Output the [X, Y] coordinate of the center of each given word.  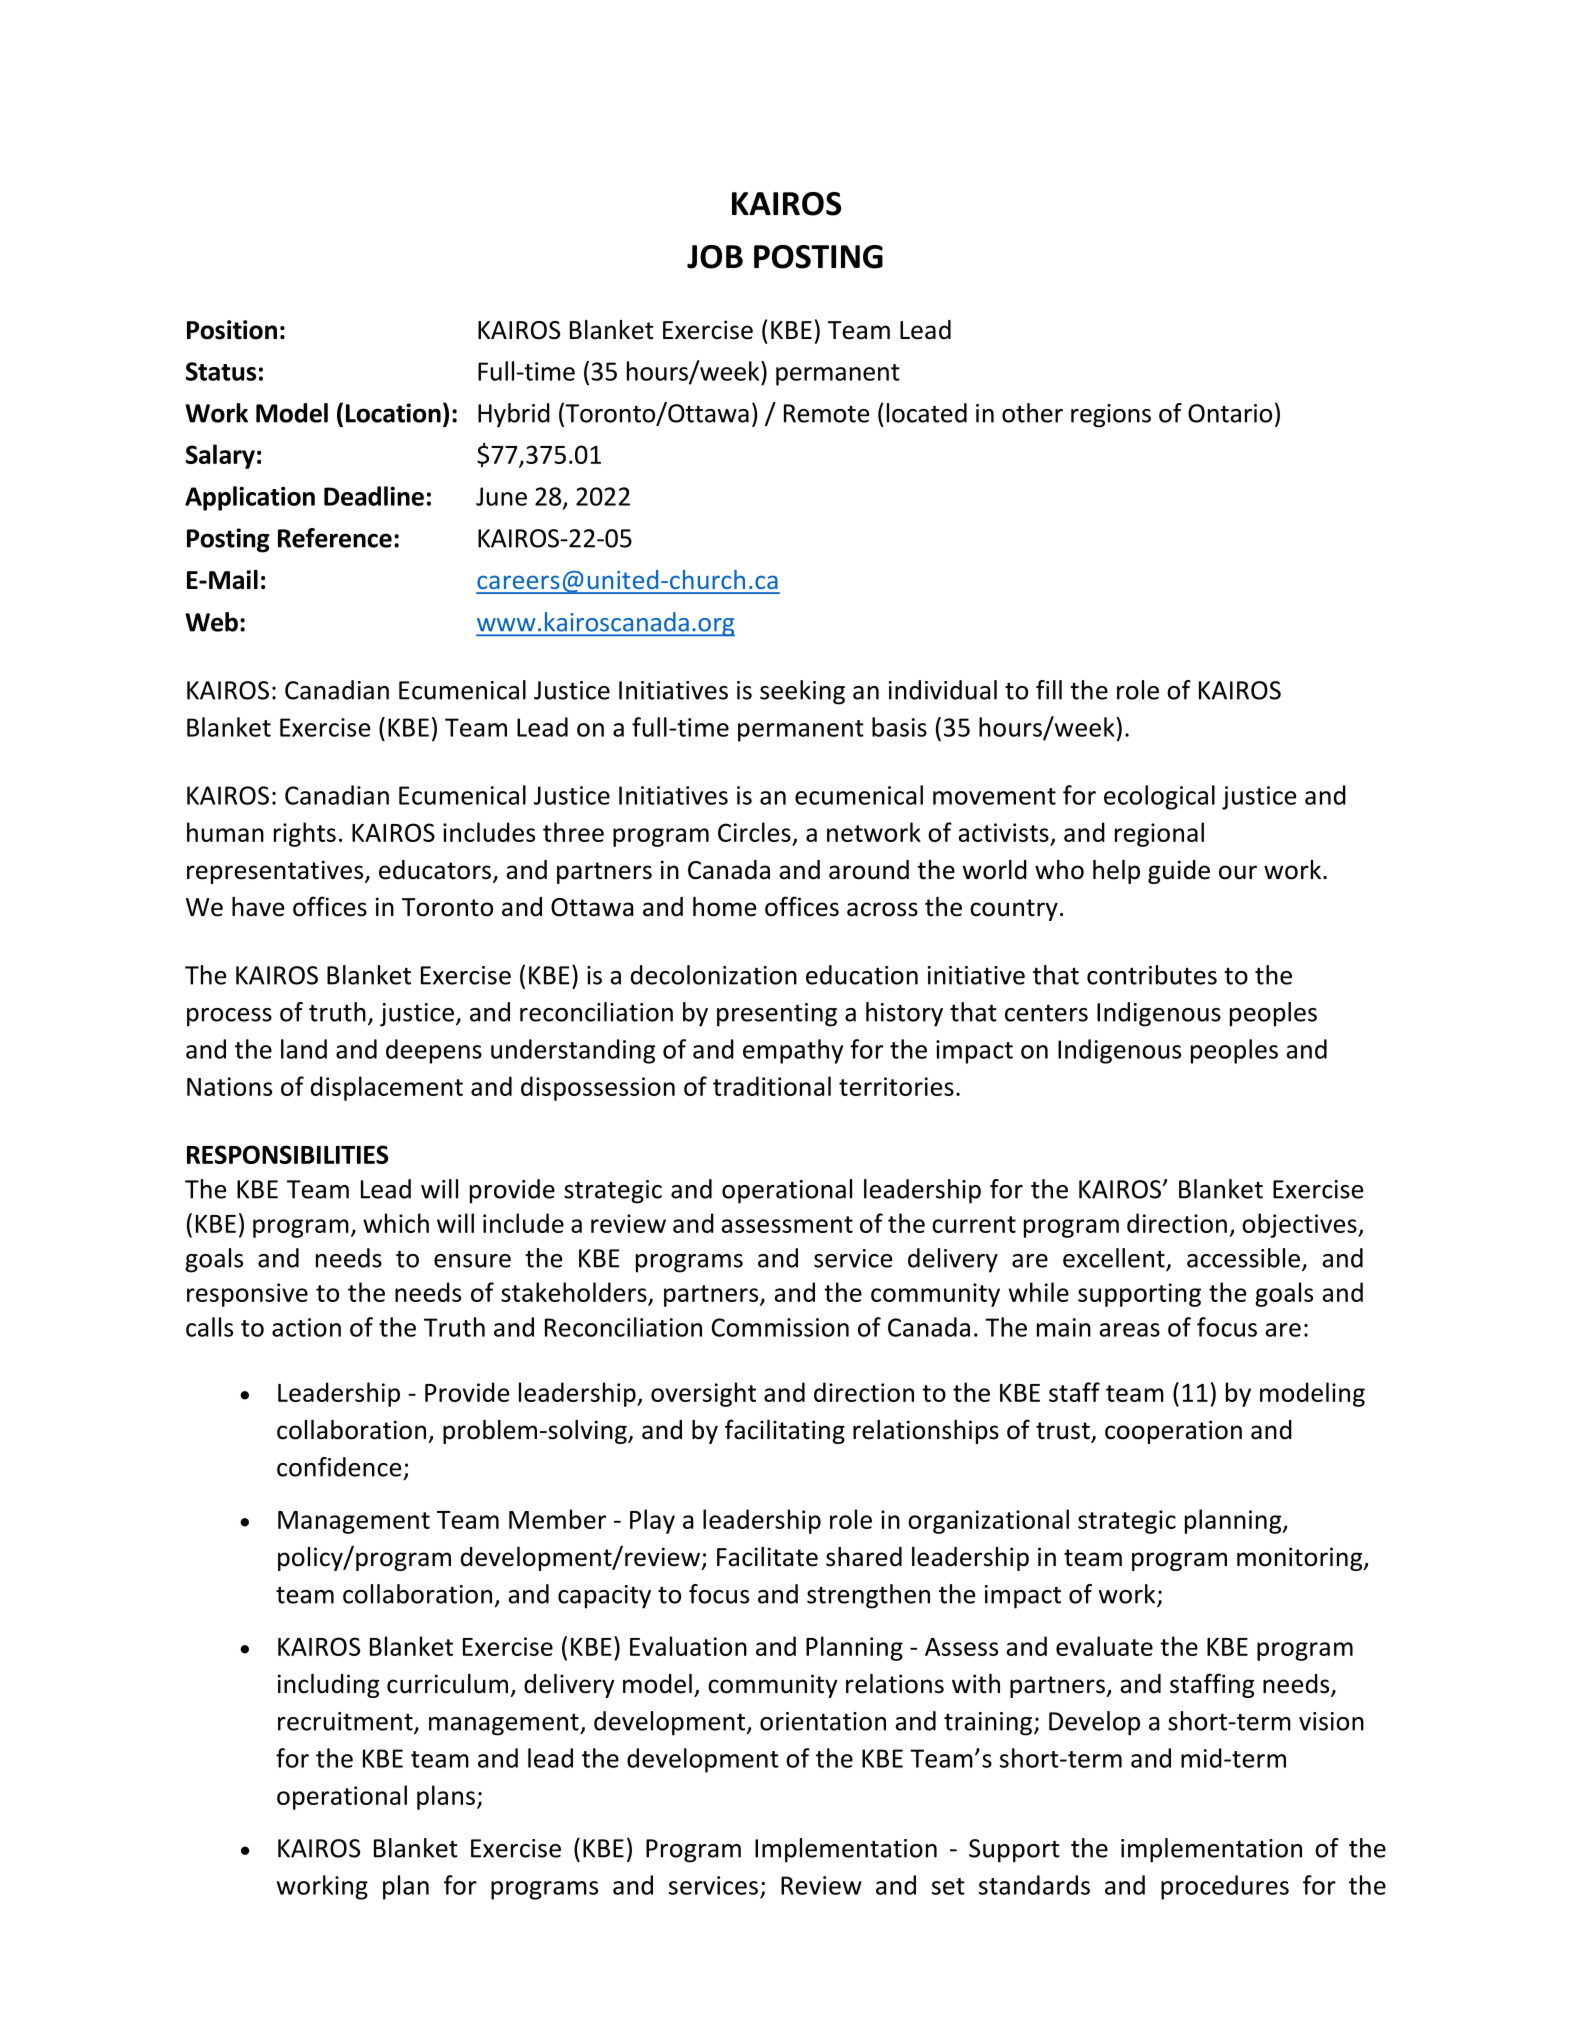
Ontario [1230, 413]
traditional [772, 1086]
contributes [1152, 975]
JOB [715, 257]
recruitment [346, 1722]
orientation [823, 1721]
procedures [1225, 1887]
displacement [387, 1088]
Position [232, 330]
